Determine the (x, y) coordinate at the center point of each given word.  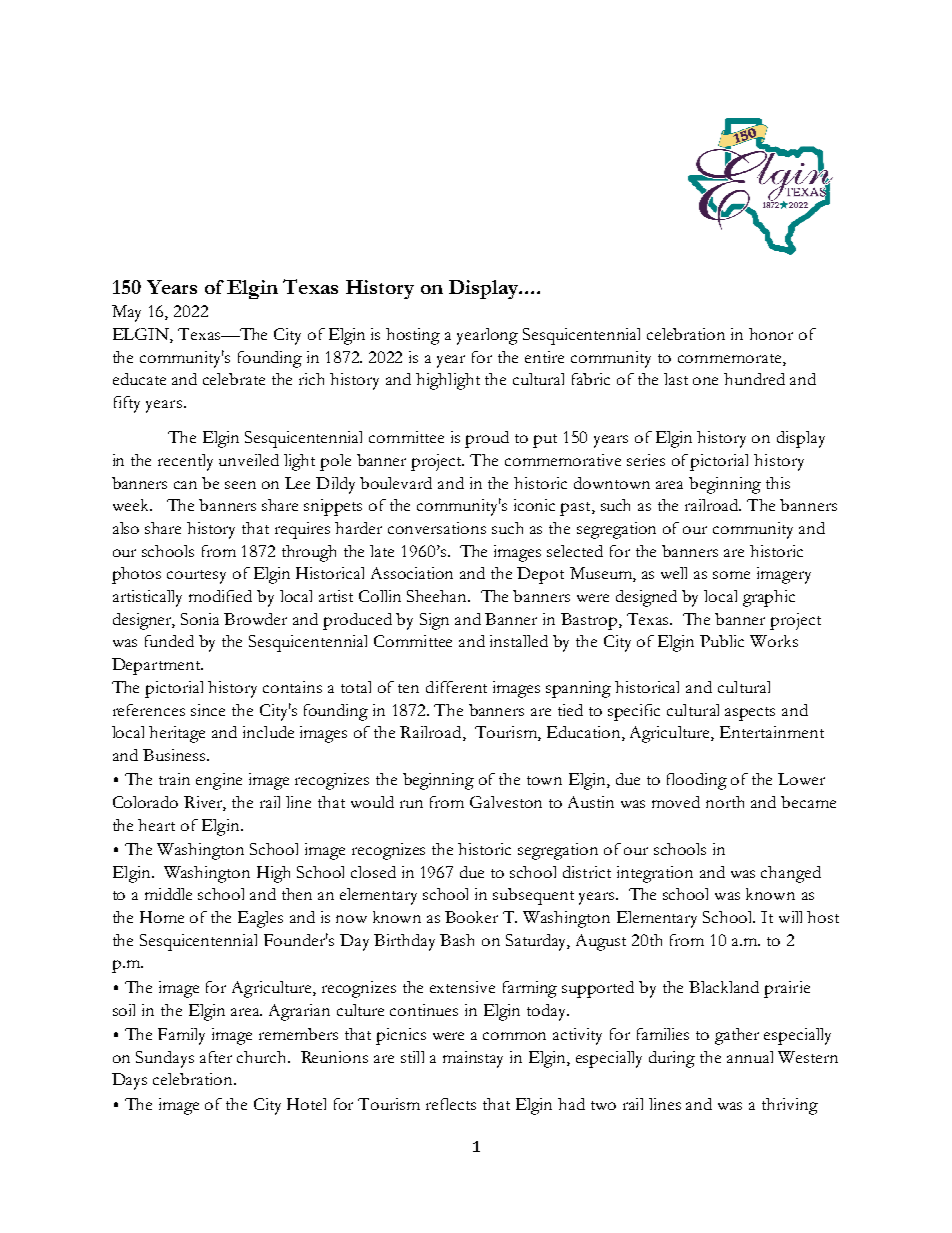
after (216, 1057)
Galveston (506, 802)
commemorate (731, 360)
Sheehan (438, 596)
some (731, 575)
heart (156, 825)
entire (544, 357)
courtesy (196, 577)
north (725, 802)
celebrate (234, 379)
